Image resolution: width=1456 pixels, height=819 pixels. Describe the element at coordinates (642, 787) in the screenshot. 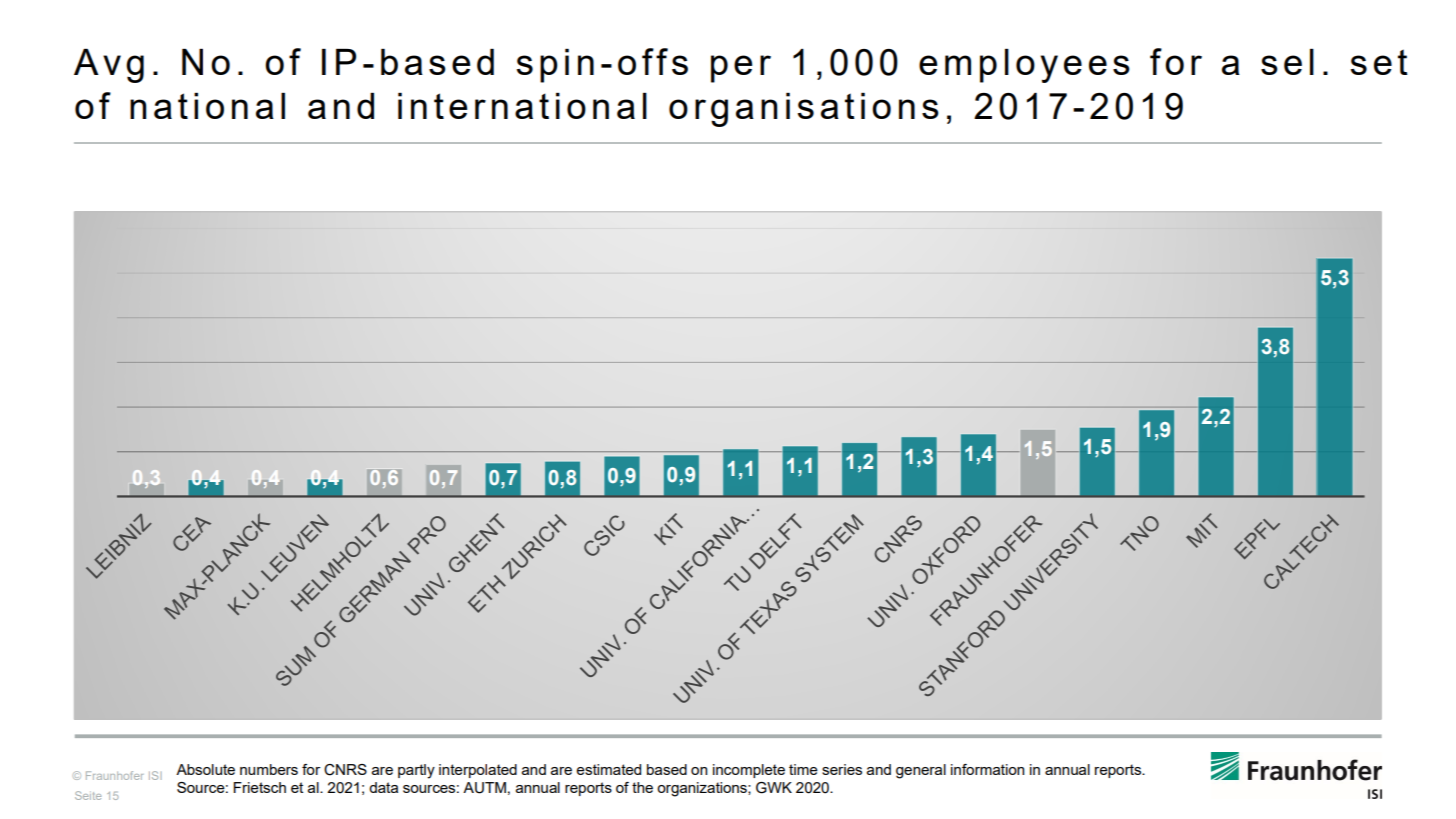

I see `the` at that location.
